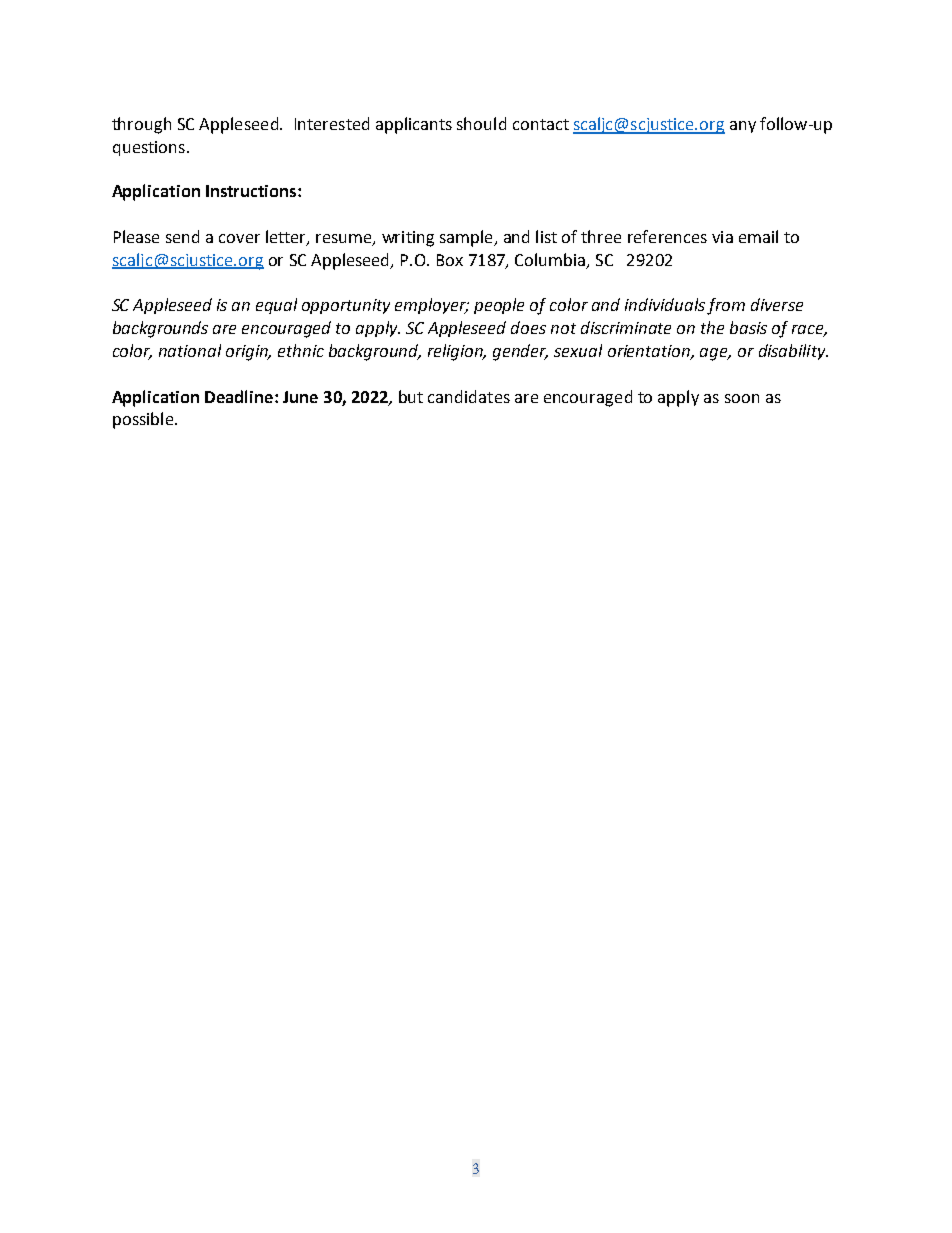 This page has height=1233, width=952. What do you see at coordinates (743, 127) in the page?
I see `any` at bounding box center [743, 127].
